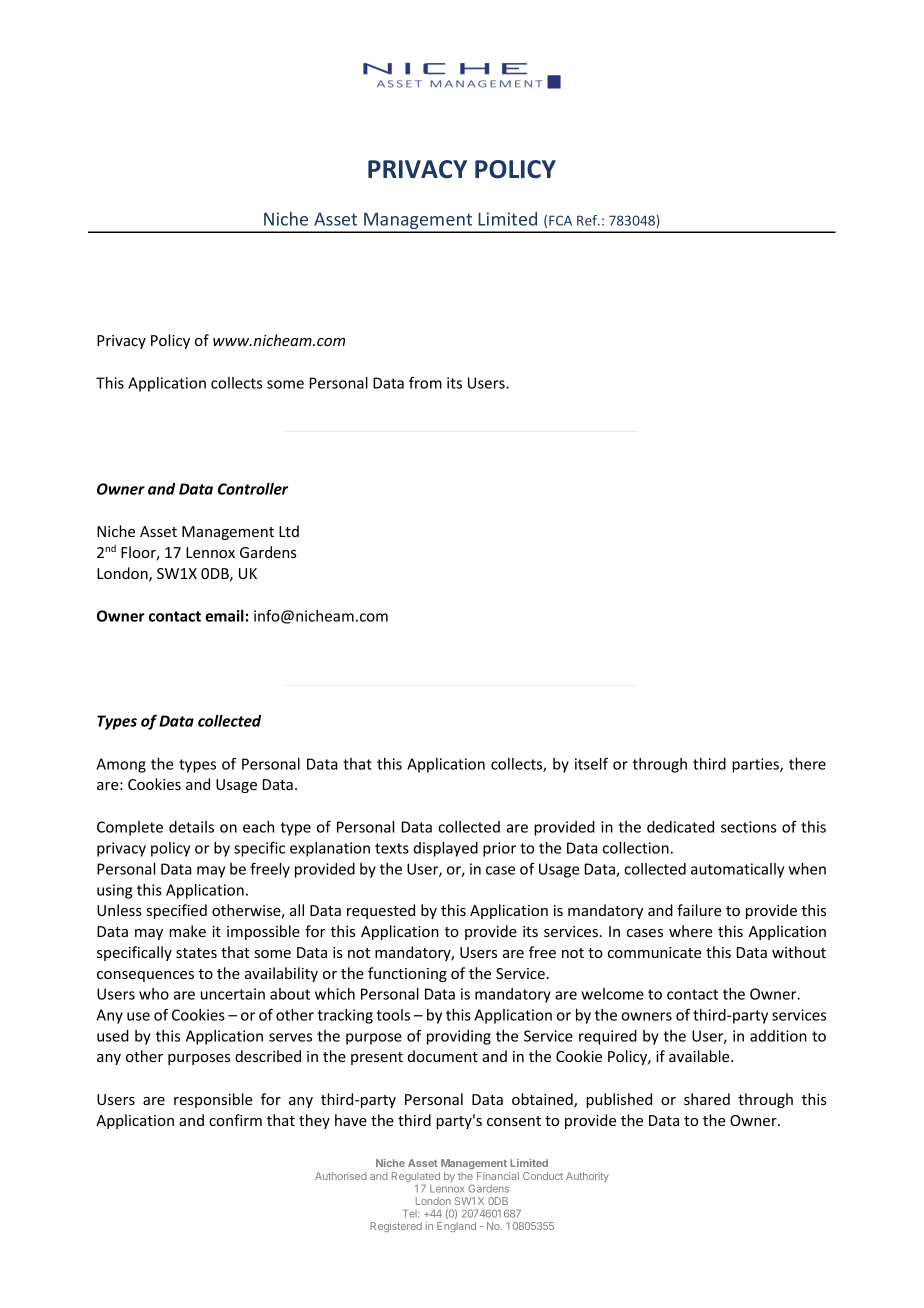 Image resolution: width=924 pixels, height=1308 pixels. Describe the element at coordinates (588, 220) in the screenshot. I see `Ref` at that location.
